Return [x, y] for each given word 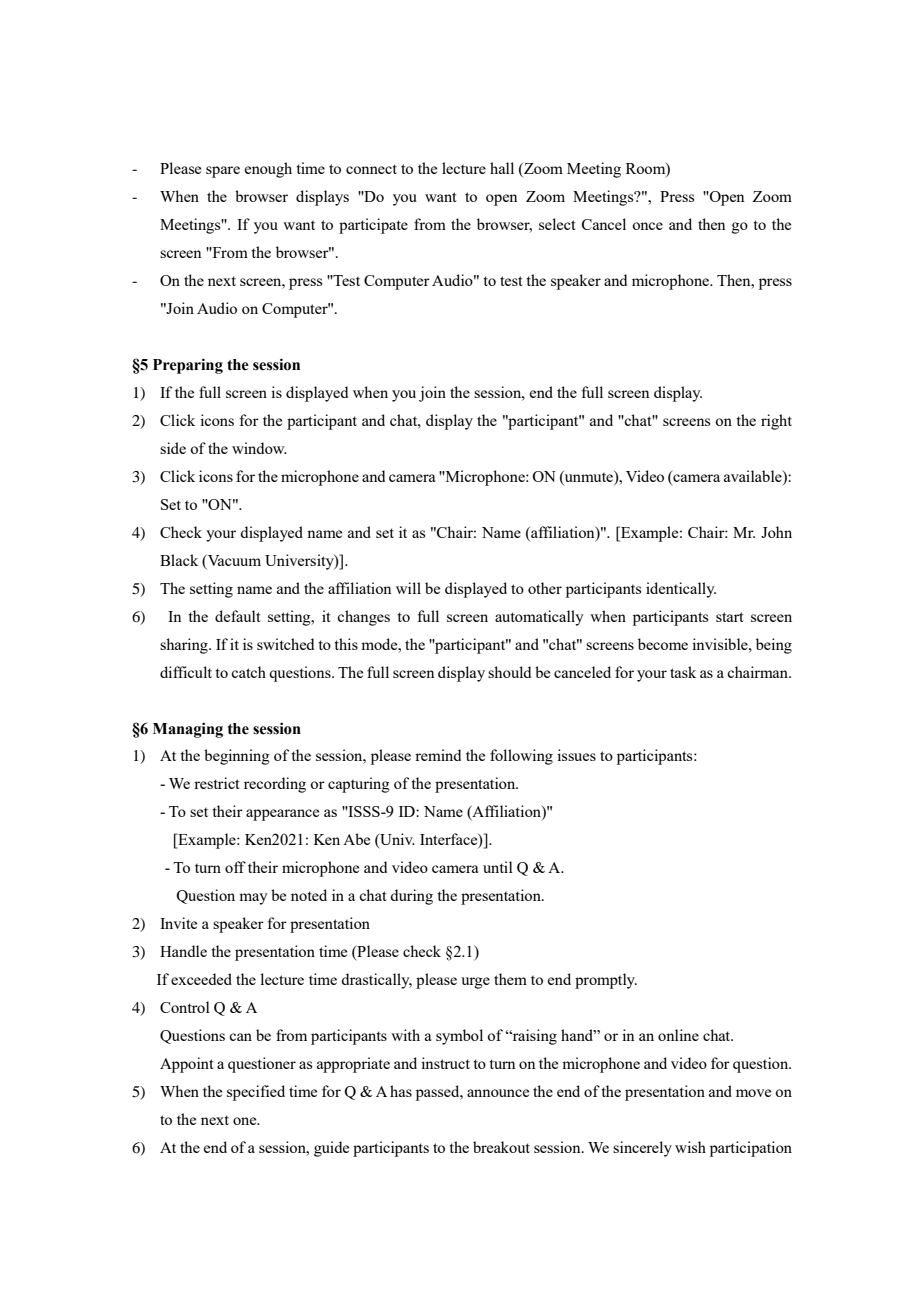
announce [498, 1093]
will [408, 588]
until [498, 867]
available [754, 476]
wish [690, 1147]
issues [576, 755]
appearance [282, 815]
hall [502, 168]
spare [223, 172]
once [647, 226]
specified [256, 1093]
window [259, 448]
